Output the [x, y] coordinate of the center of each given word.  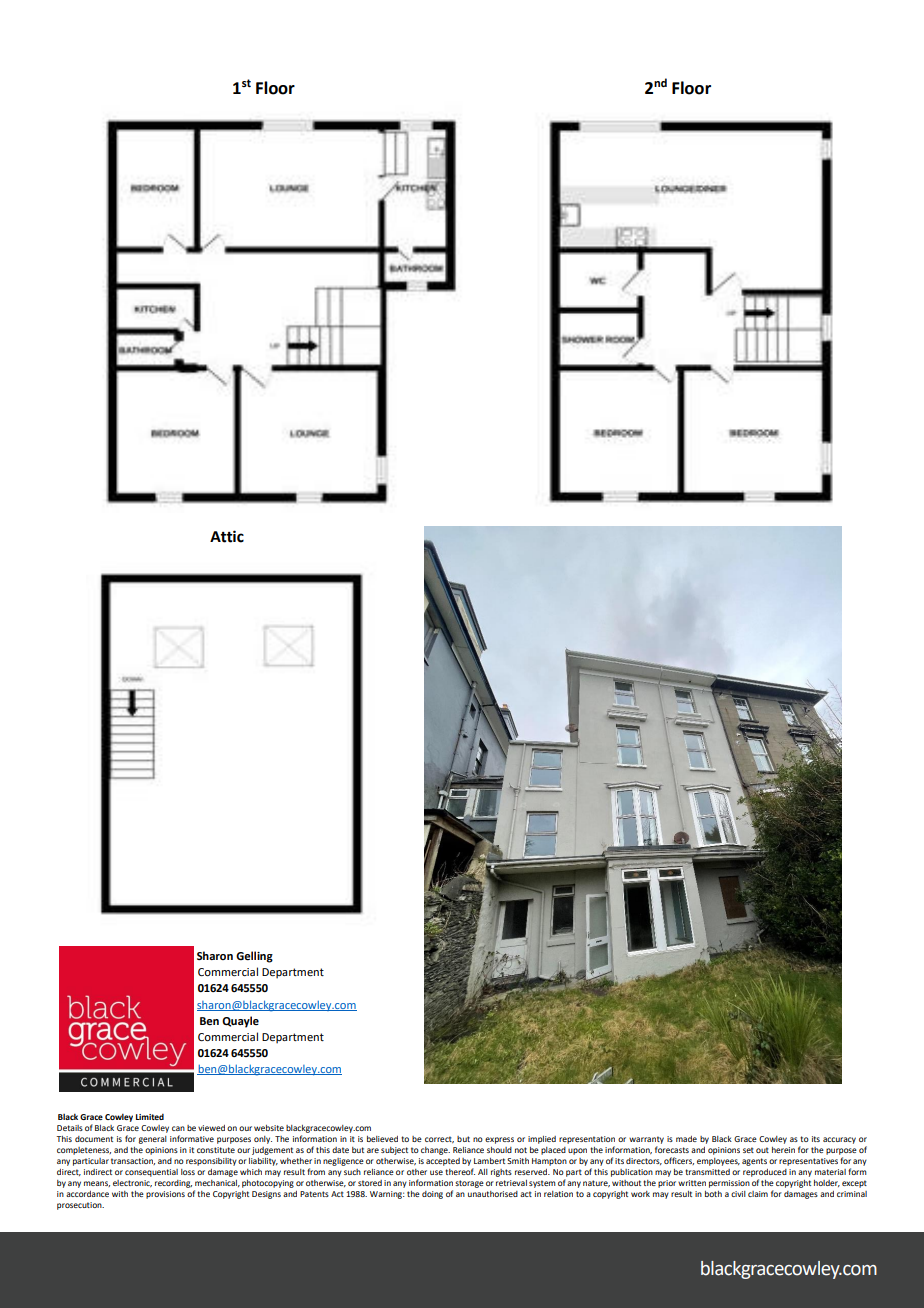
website [269, 1128]
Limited [150, 1117]
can [178, 1128]
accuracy [839, 1140]
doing [432, 1195]
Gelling [254, 957]
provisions [165, 1195]
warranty [646, 1141]
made [686, 1139]
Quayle [240, 1022]
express [499, 1140]
